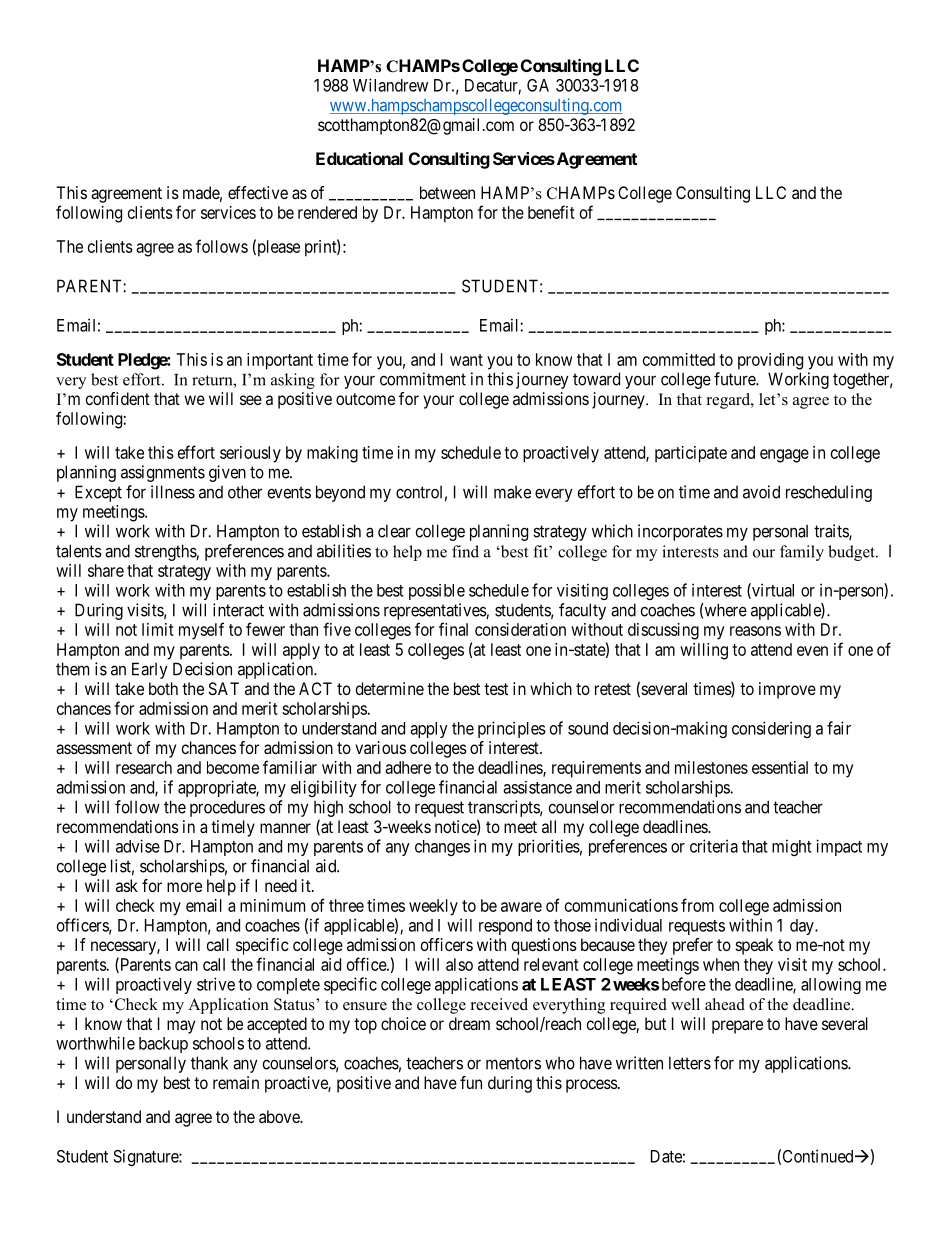 The height and width of the screenshot is (1233, 952). Describe the element at coordinates (792, 847) in the screenshot. I see `might` at that location.
